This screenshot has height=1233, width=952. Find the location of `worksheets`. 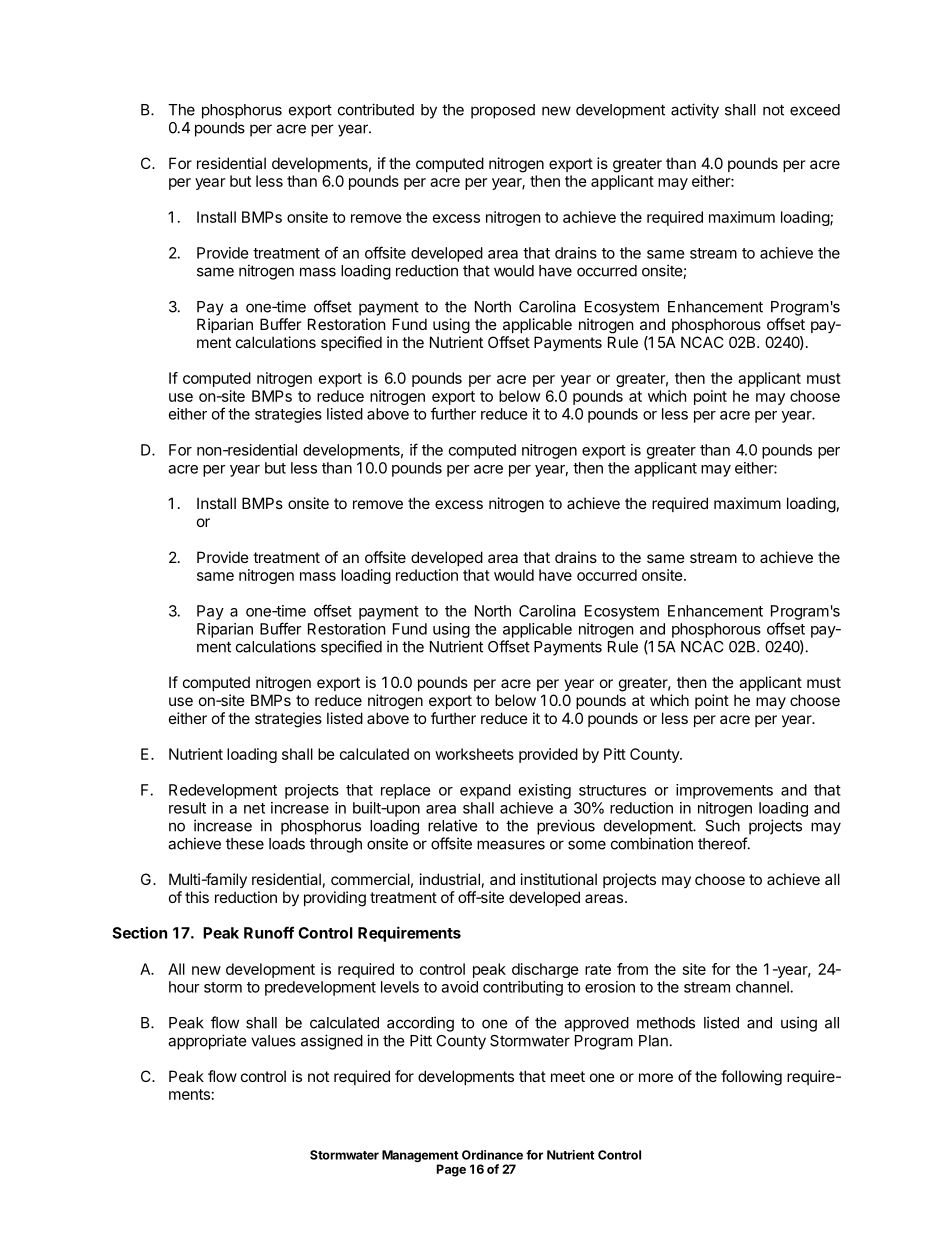

worksheets is located at coordinates (474, 754).
